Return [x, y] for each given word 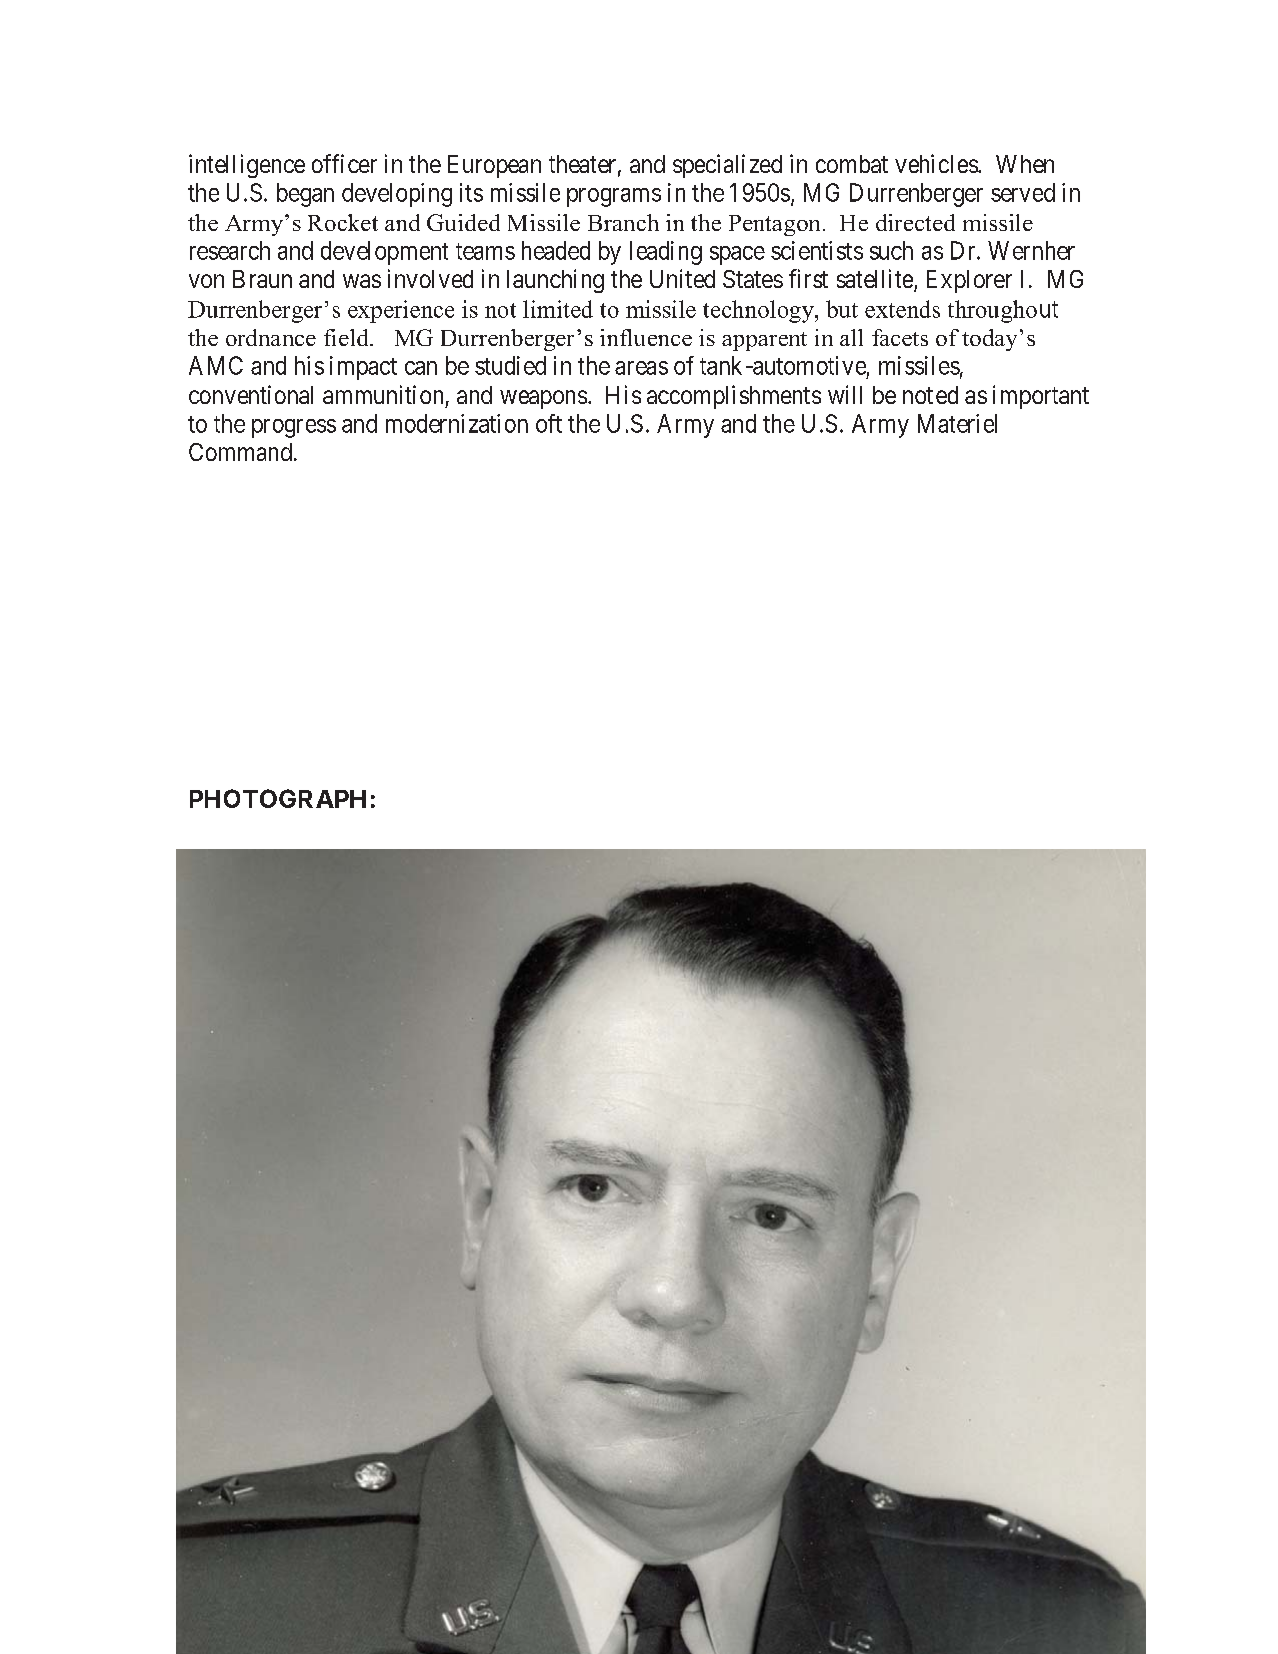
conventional [251, 394]
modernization [457, 423]
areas [641, 368]
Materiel [957, 423]
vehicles [937, 163]
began [305, 195]
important [1041, 397]
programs [614, 197]
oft [549, 423]
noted [930, 395]
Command [240, 452]
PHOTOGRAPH [278, 798]
